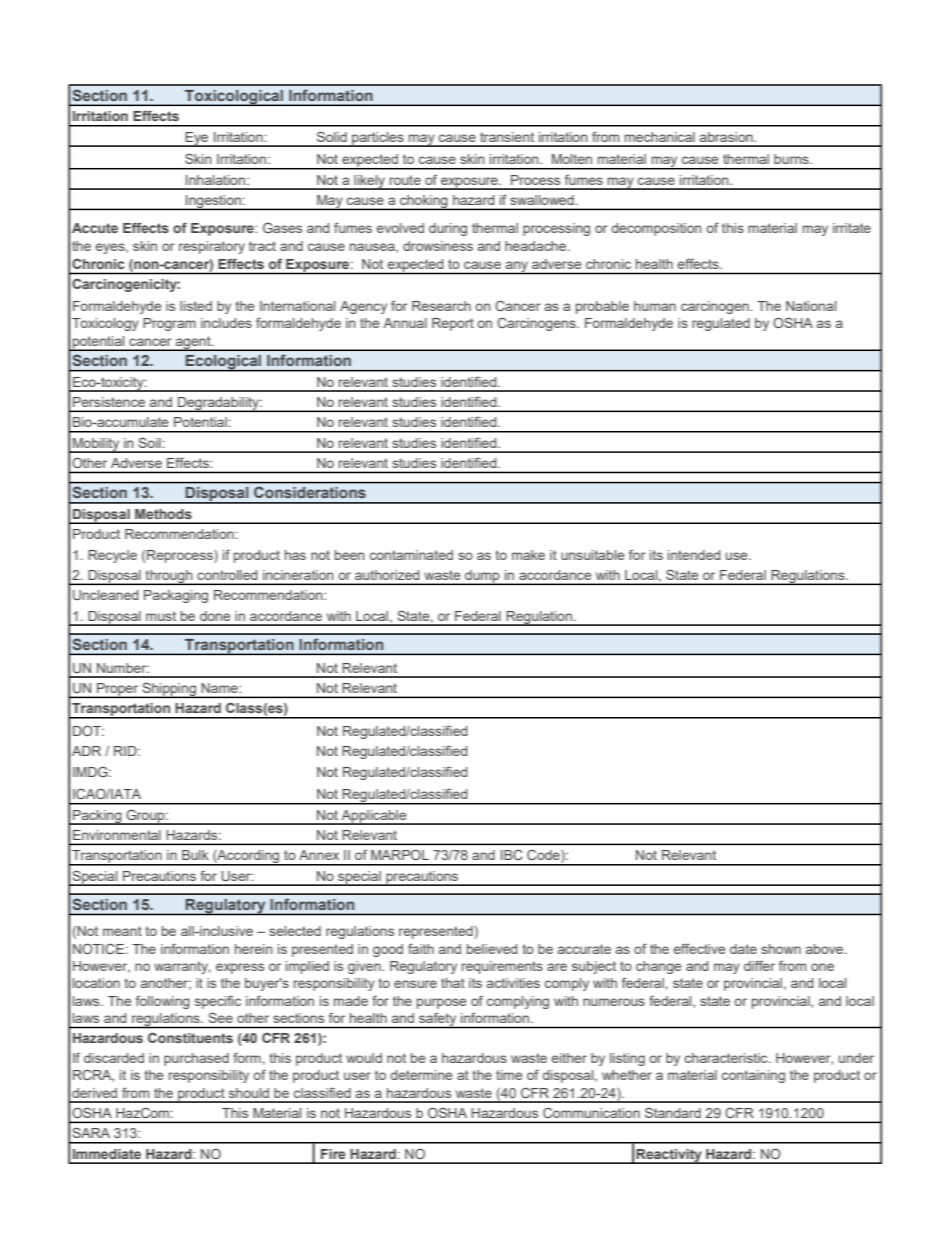  I want to click on Immediate, so click(107, 1154).
